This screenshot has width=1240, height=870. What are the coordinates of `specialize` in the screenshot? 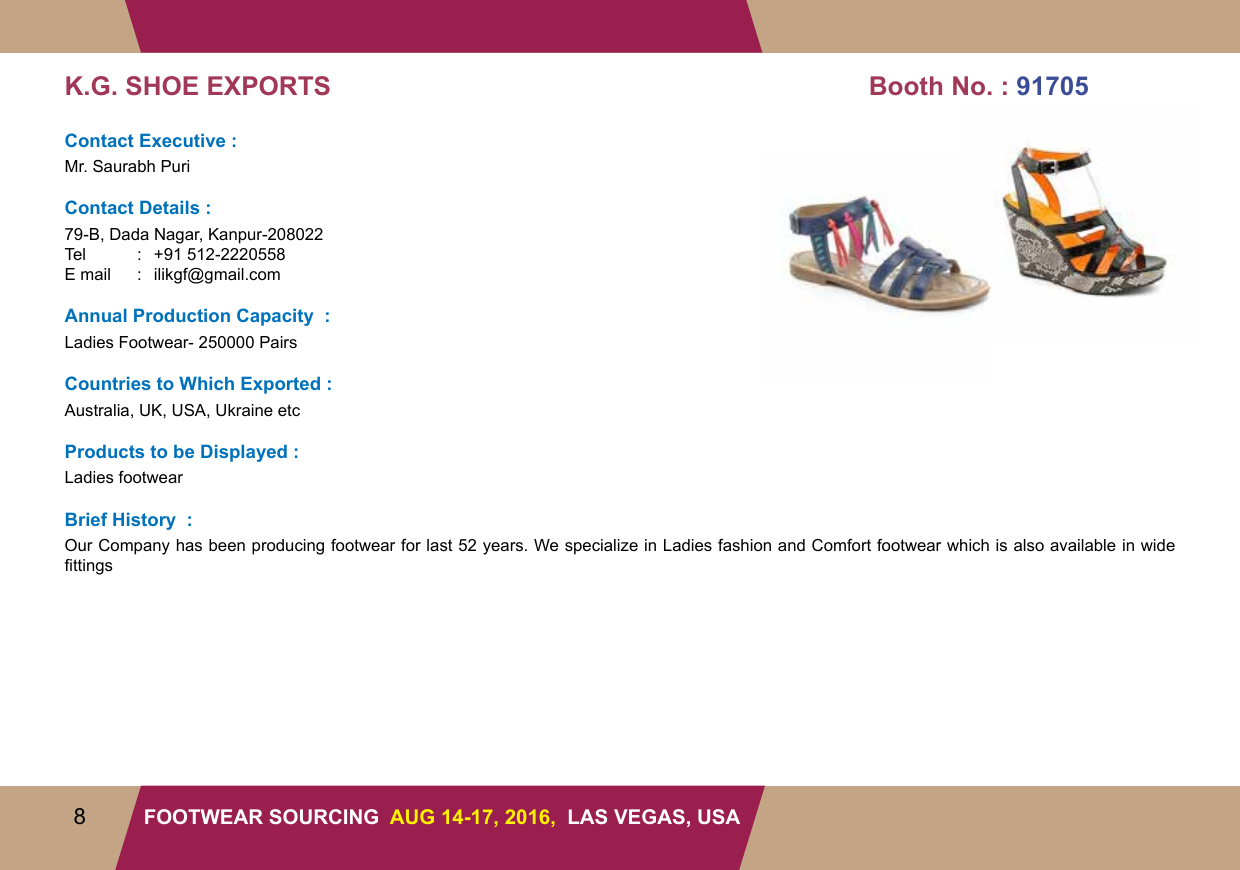 It's located at (601, 547).
